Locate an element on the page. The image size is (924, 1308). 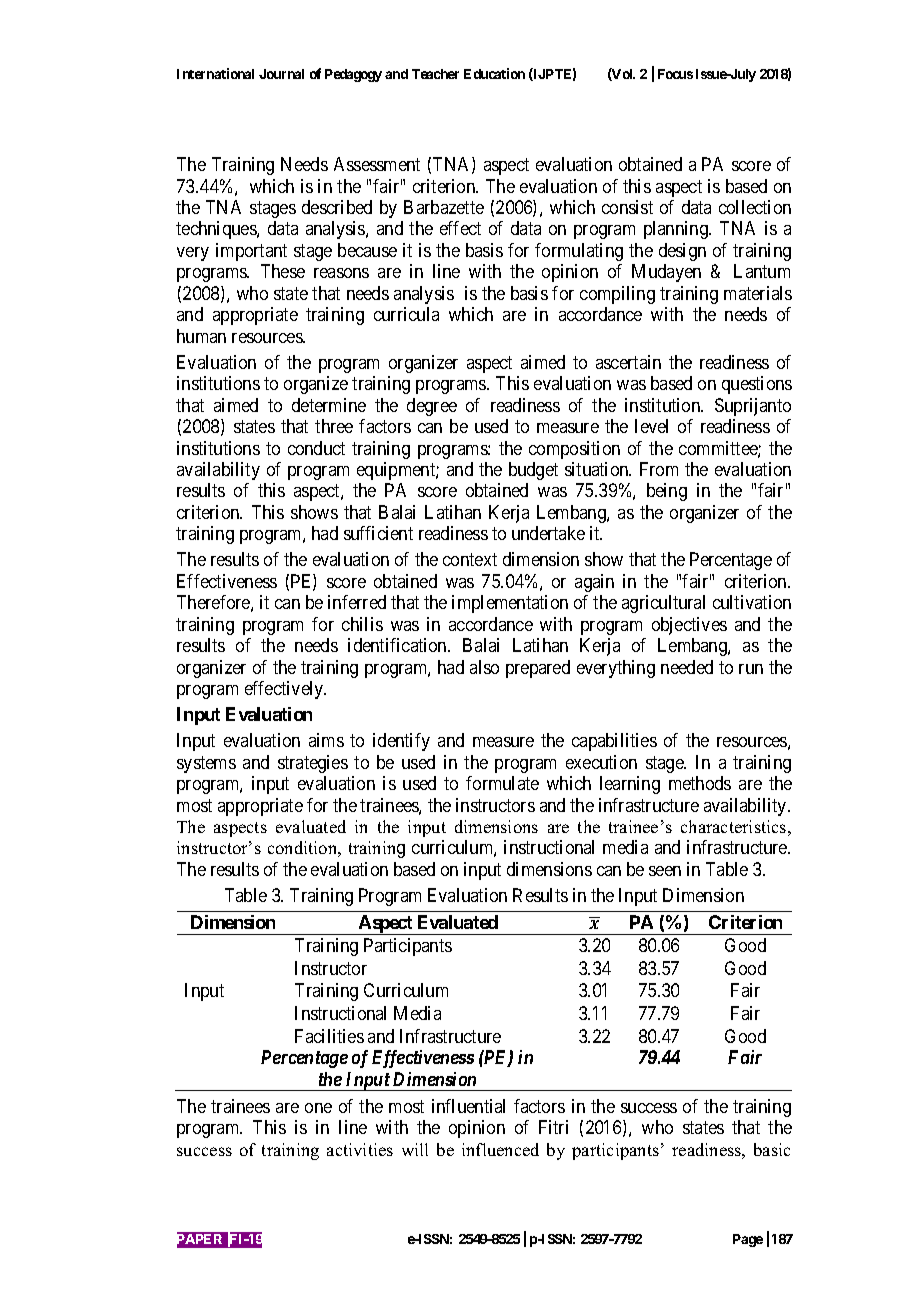
Focus is located at coordinates (675, 74).
